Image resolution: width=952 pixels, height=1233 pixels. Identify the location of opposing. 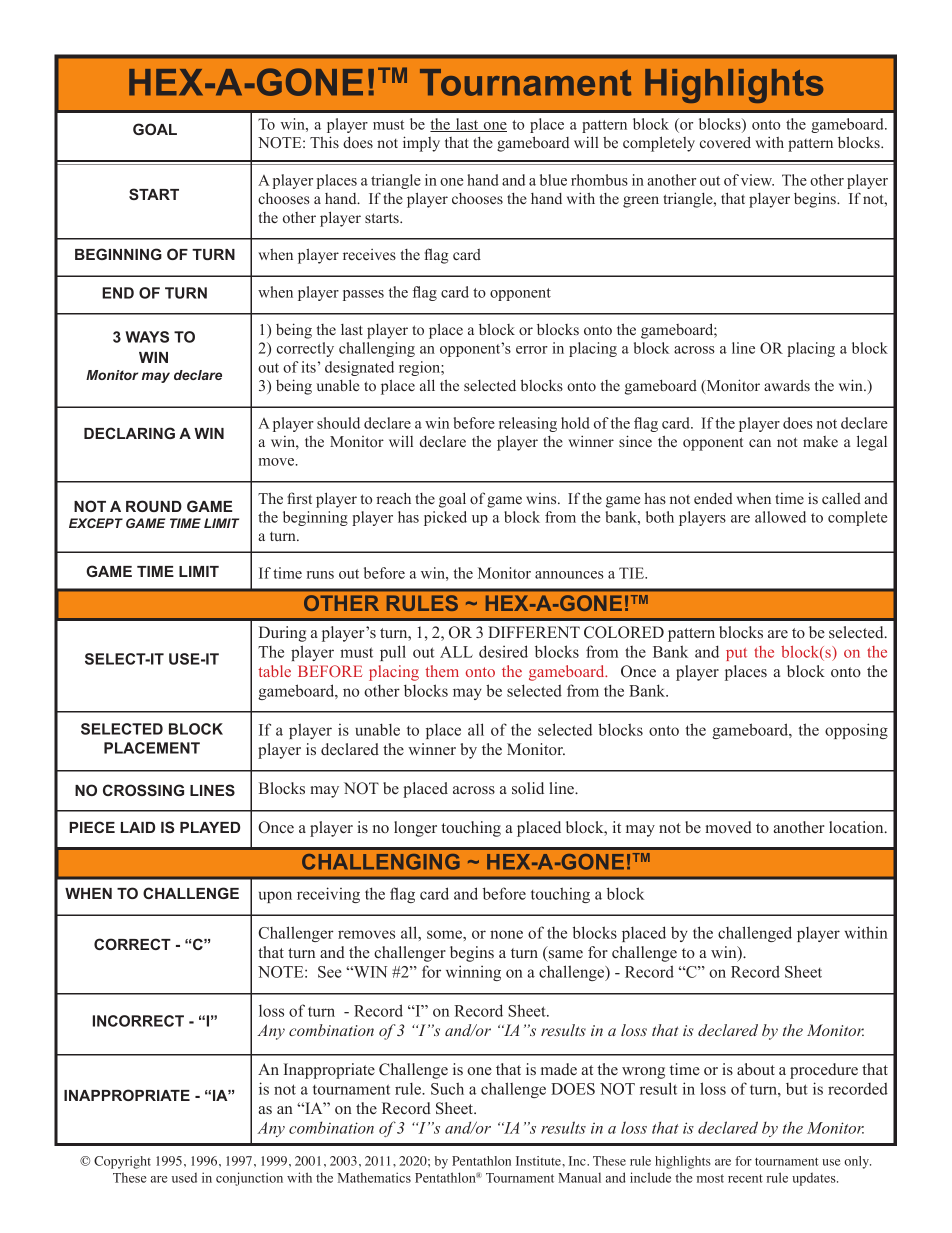
(856, 731).
